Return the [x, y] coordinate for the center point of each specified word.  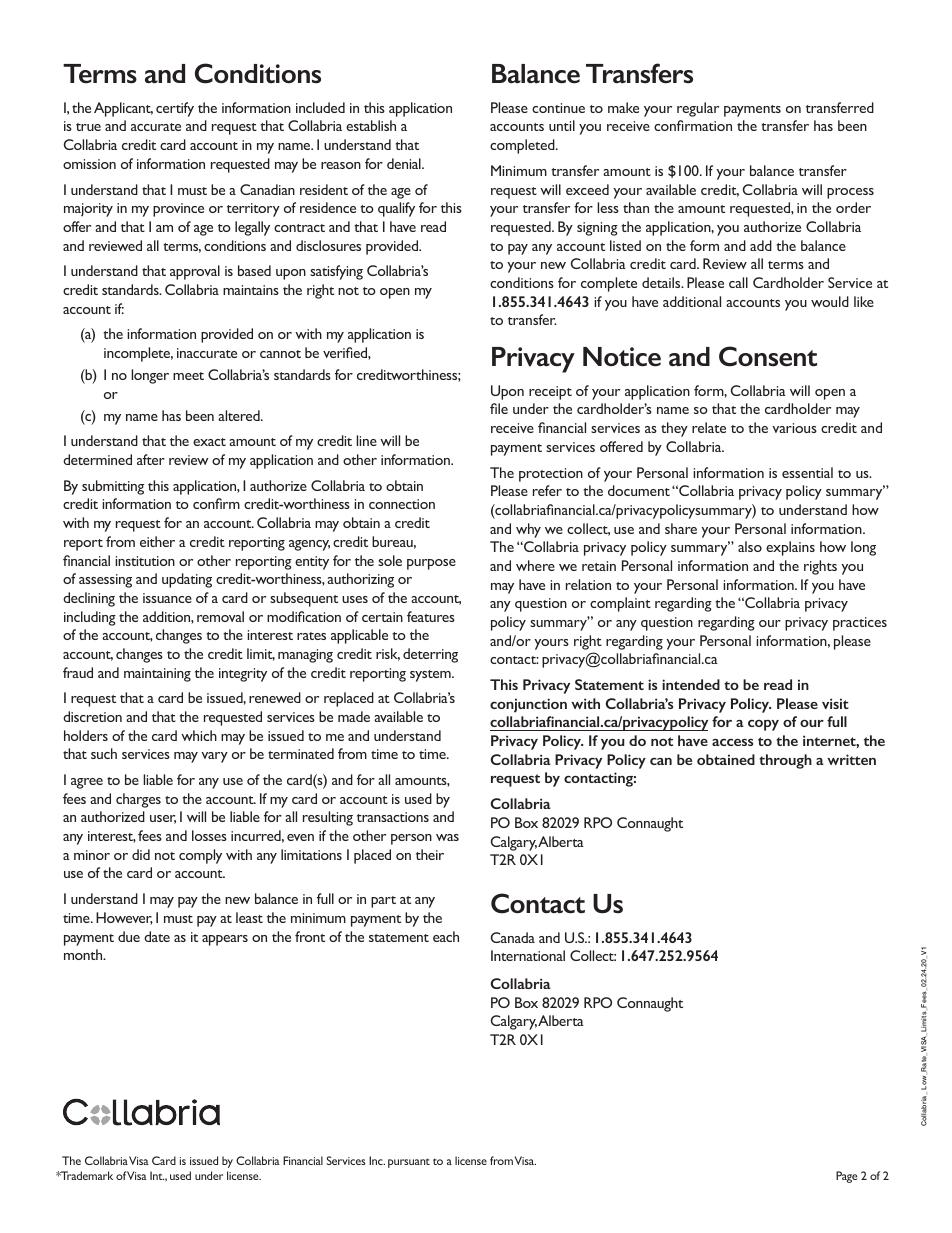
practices [860, 624]
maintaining [157, 675]
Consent [768, 356]
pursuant [409, 1163]
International [528, 955]
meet [188, 376]
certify [175, 109]
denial [405, 163]
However [124, 918]
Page [846, 1177]
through [785, 761]
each [446, 936]
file [499, 408]
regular [698, 109]
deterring [430, 655]
